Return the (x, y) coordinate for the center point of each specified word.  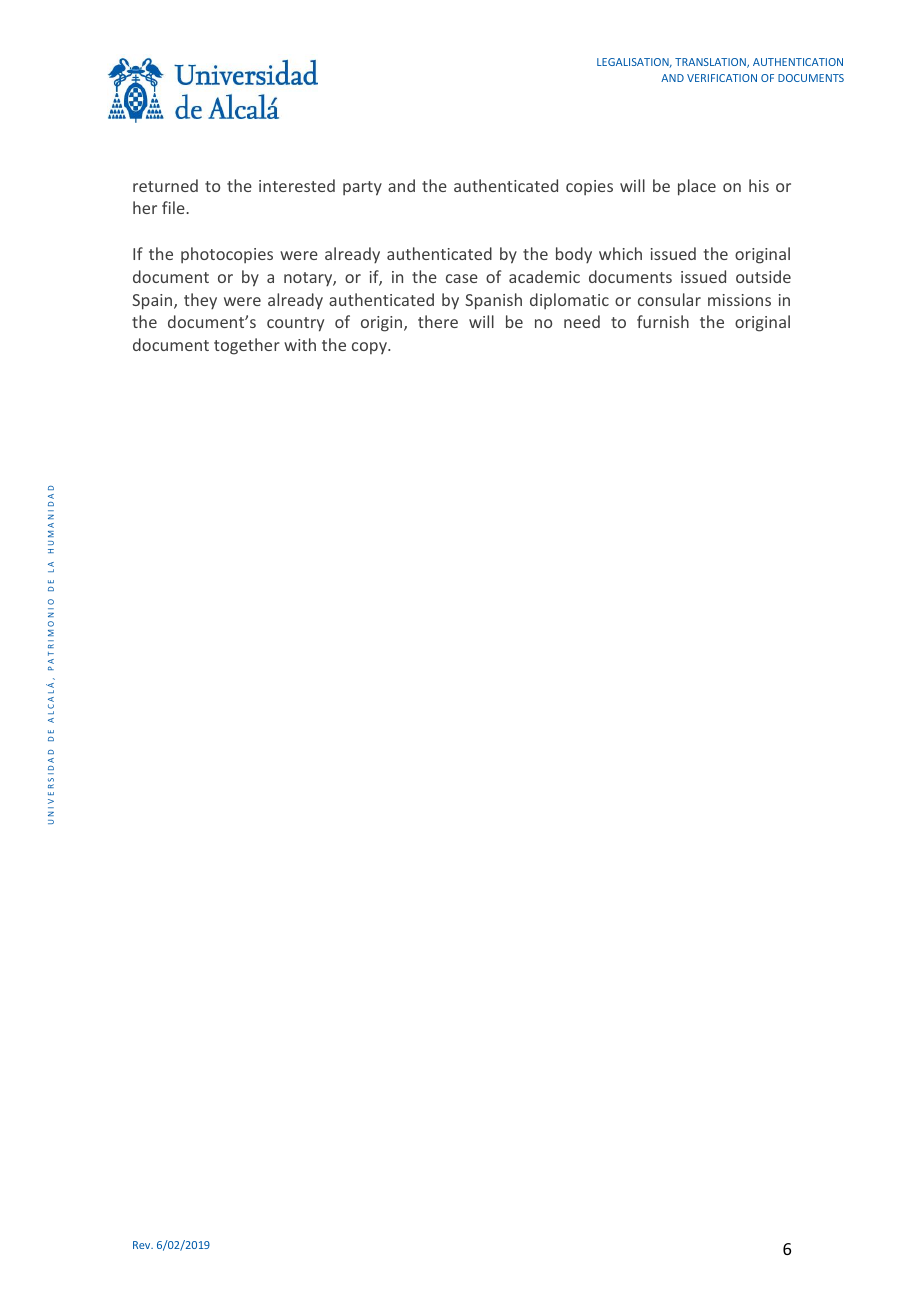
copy (370, 348)
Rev (143, 1245)
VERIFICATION (722, 78)
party (362, 188)
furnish (663, 321)
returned (165, 185)
